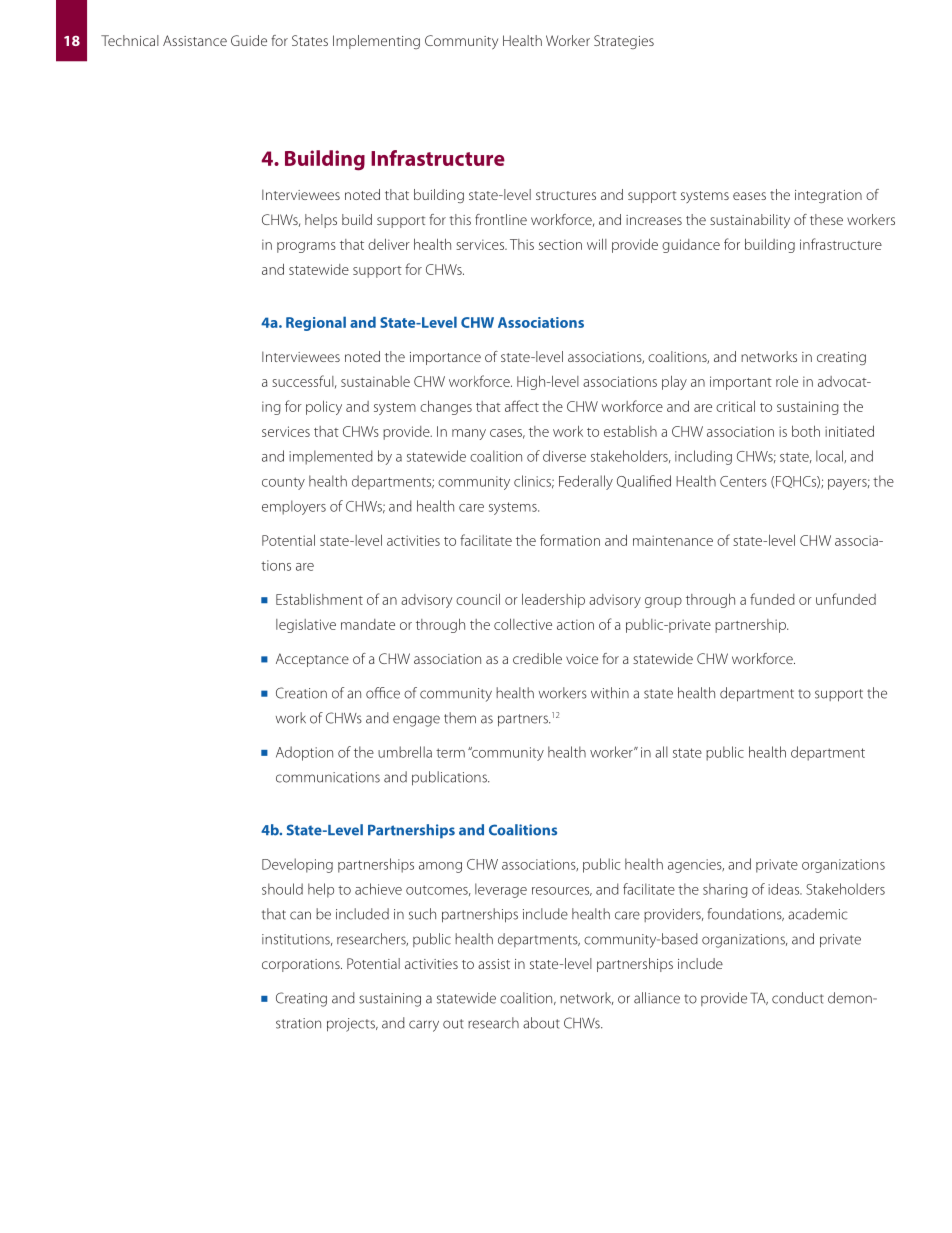 This screenshot has height=1233, width=952. Describe the element at coordinates (376, 42) in the screenshot. I see `Implementing` at that location.
